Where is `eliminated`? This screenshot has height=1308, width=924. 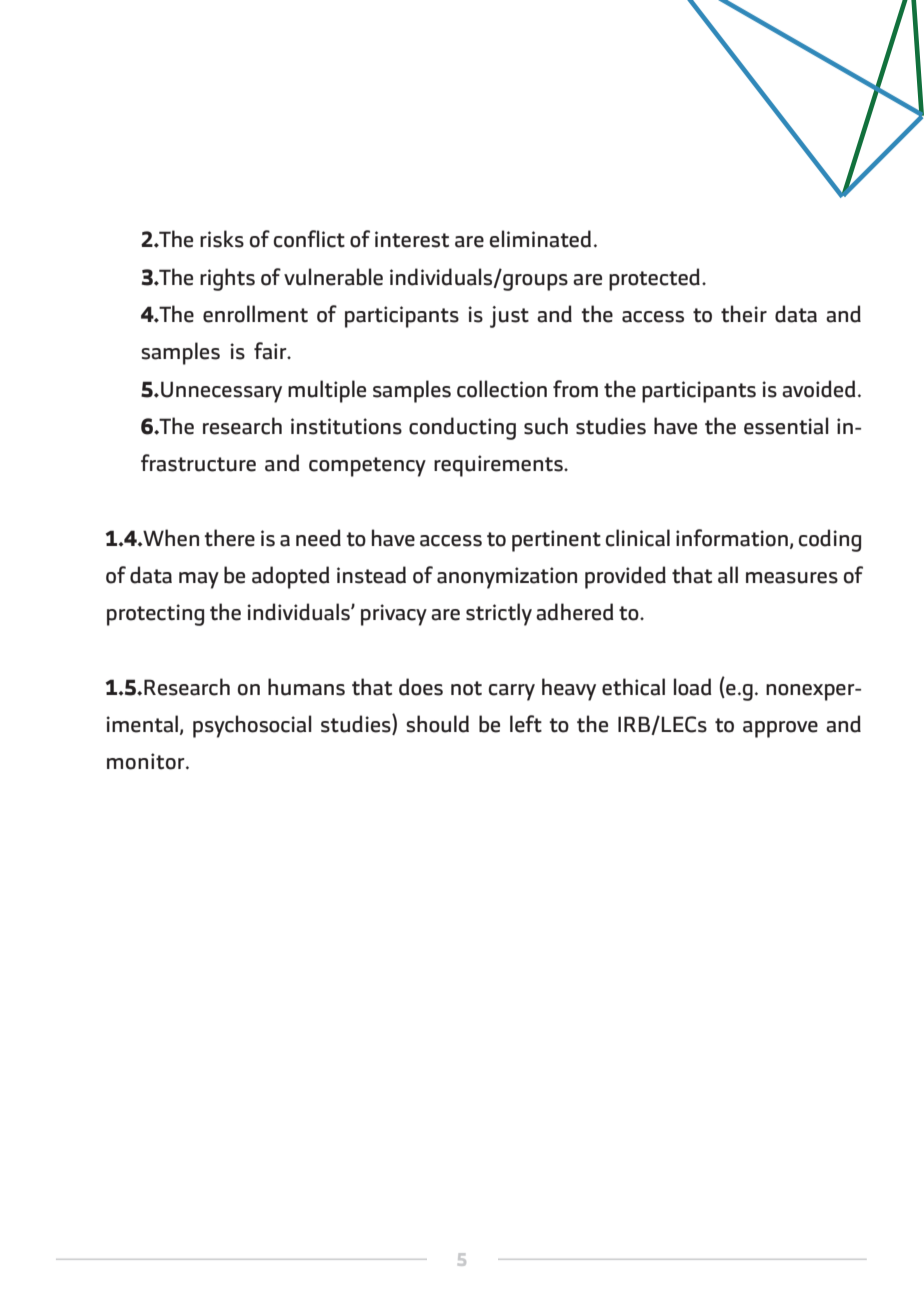
eliminated is located at coordinates (540, 239).
